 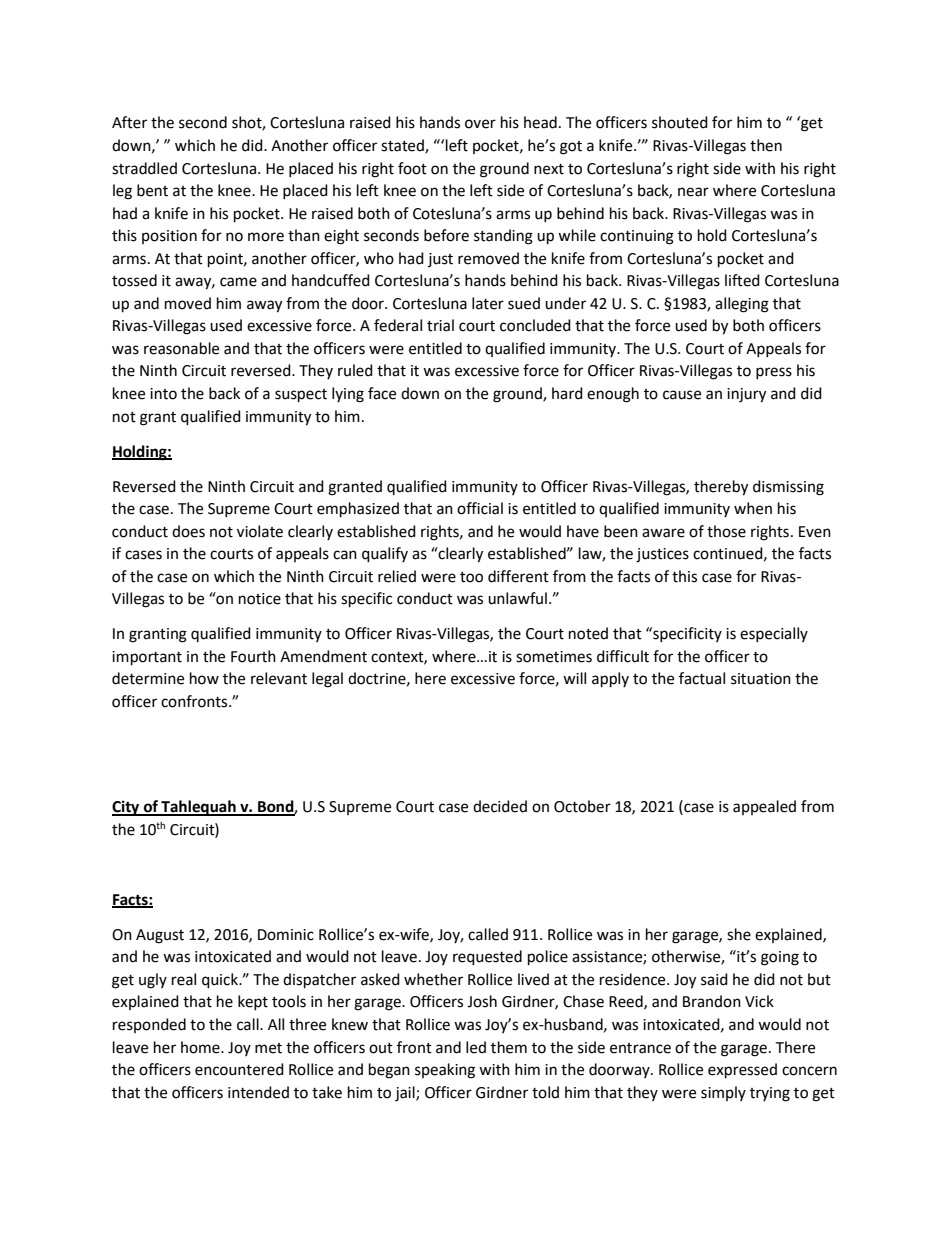 I want to click on over, so click(x=480, y=124).
